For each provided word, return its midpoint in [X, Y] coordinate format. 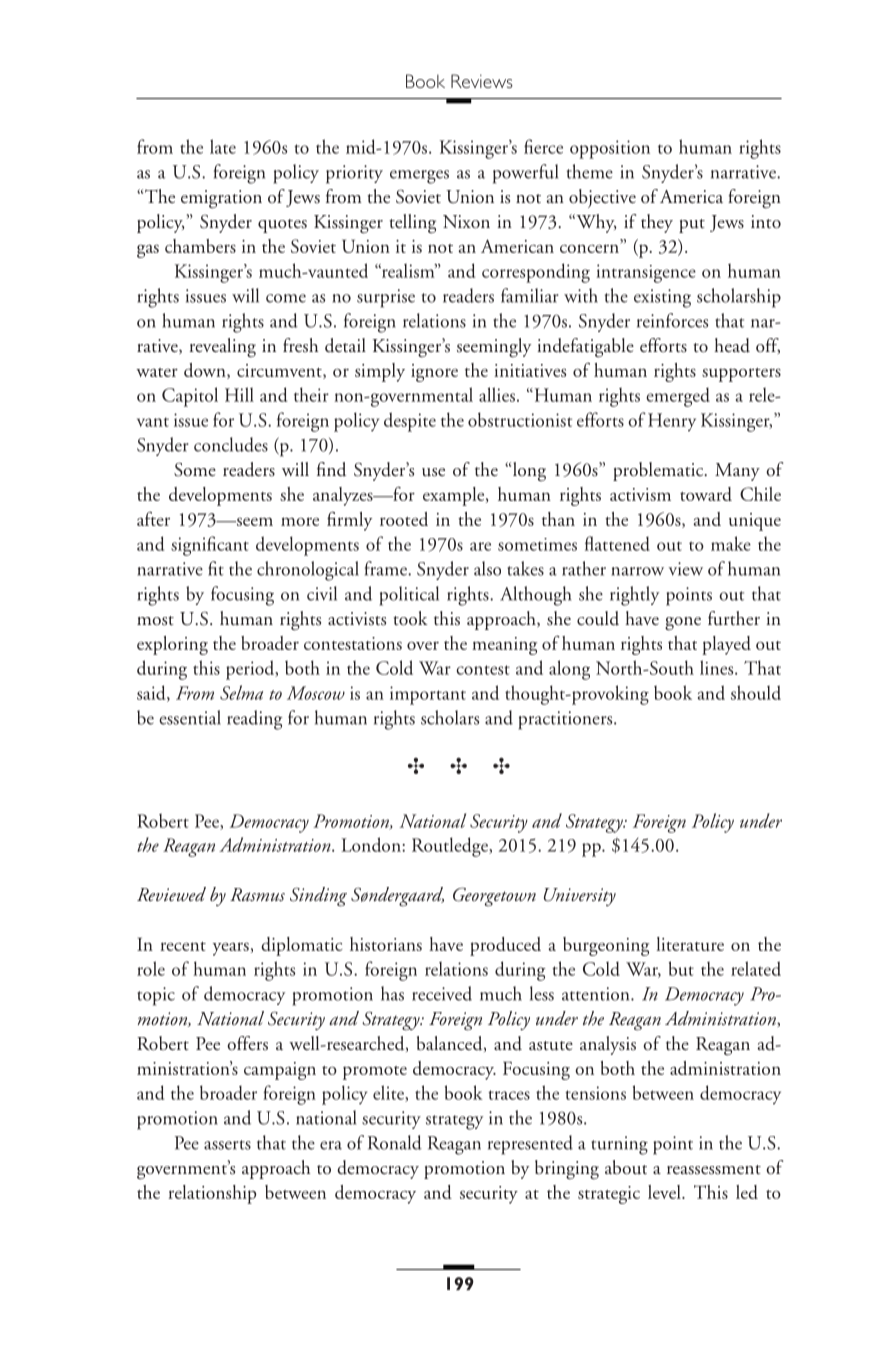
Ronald [395, 1142]
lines [718, 667]
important [428, 695]
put [692, 226]
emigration [221, 199]
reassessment [714, 1170]
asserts [227, 1145]
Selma [241, 692]
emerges [419, 177]
